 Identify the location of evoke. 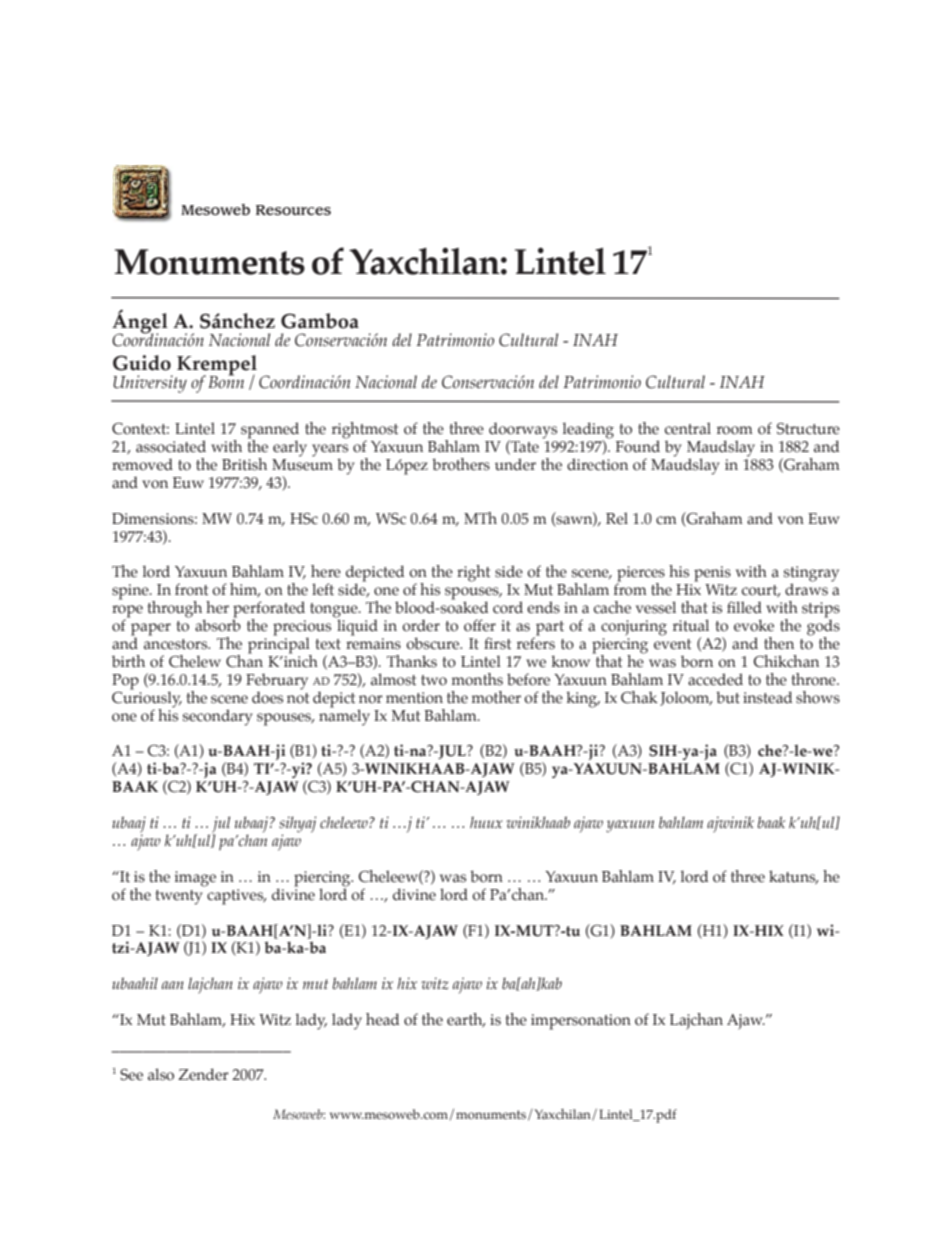
(754, 625).
